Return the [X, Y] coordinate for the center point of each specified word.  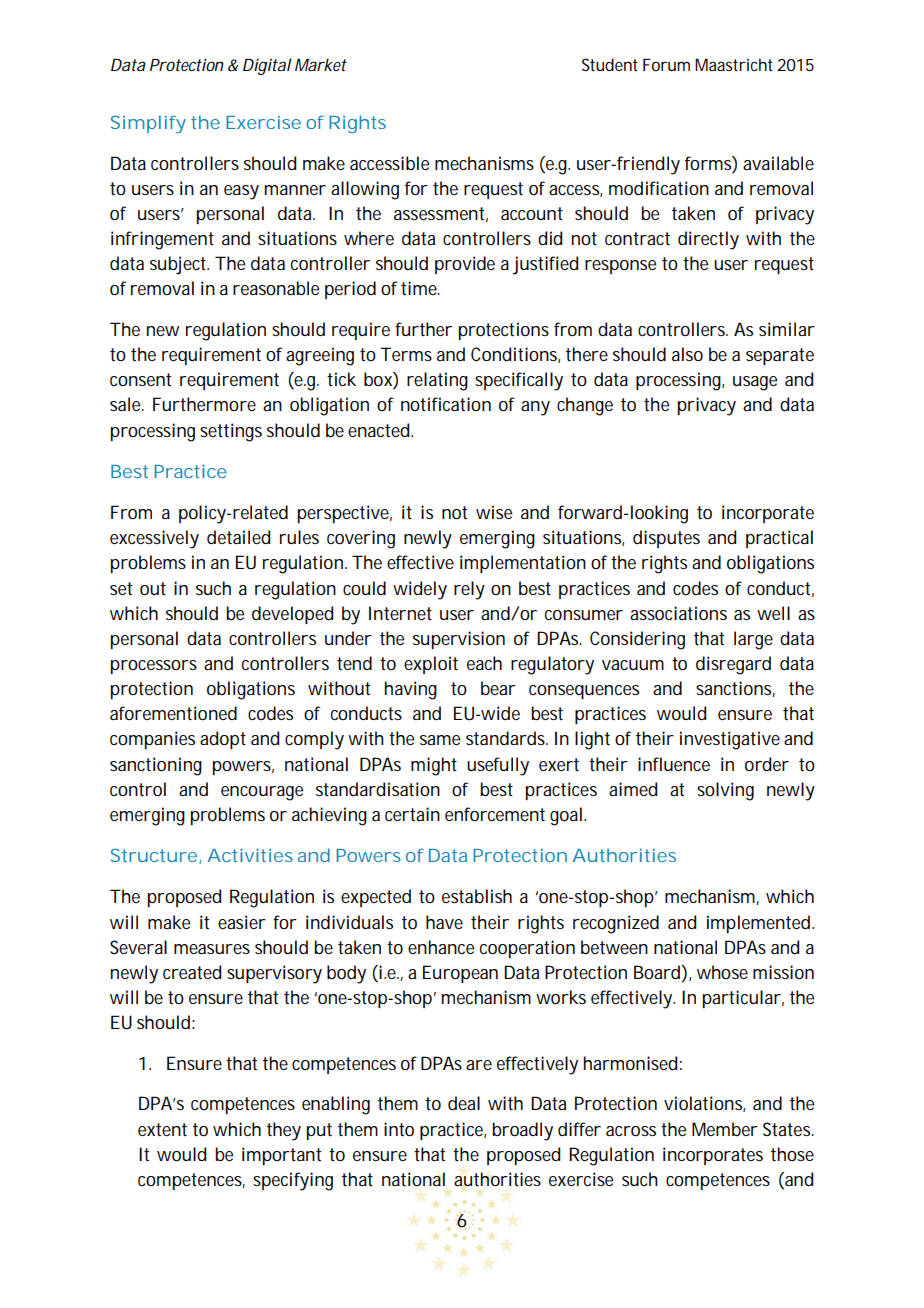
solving [725, 791]
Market [321, 64]
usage [755, 383]
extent [162, 1130]
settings [231, 432]
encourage [262, 793]
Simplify [148, 124]
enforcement [495, 814]
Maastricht [734, 64]
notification [446, 404]
